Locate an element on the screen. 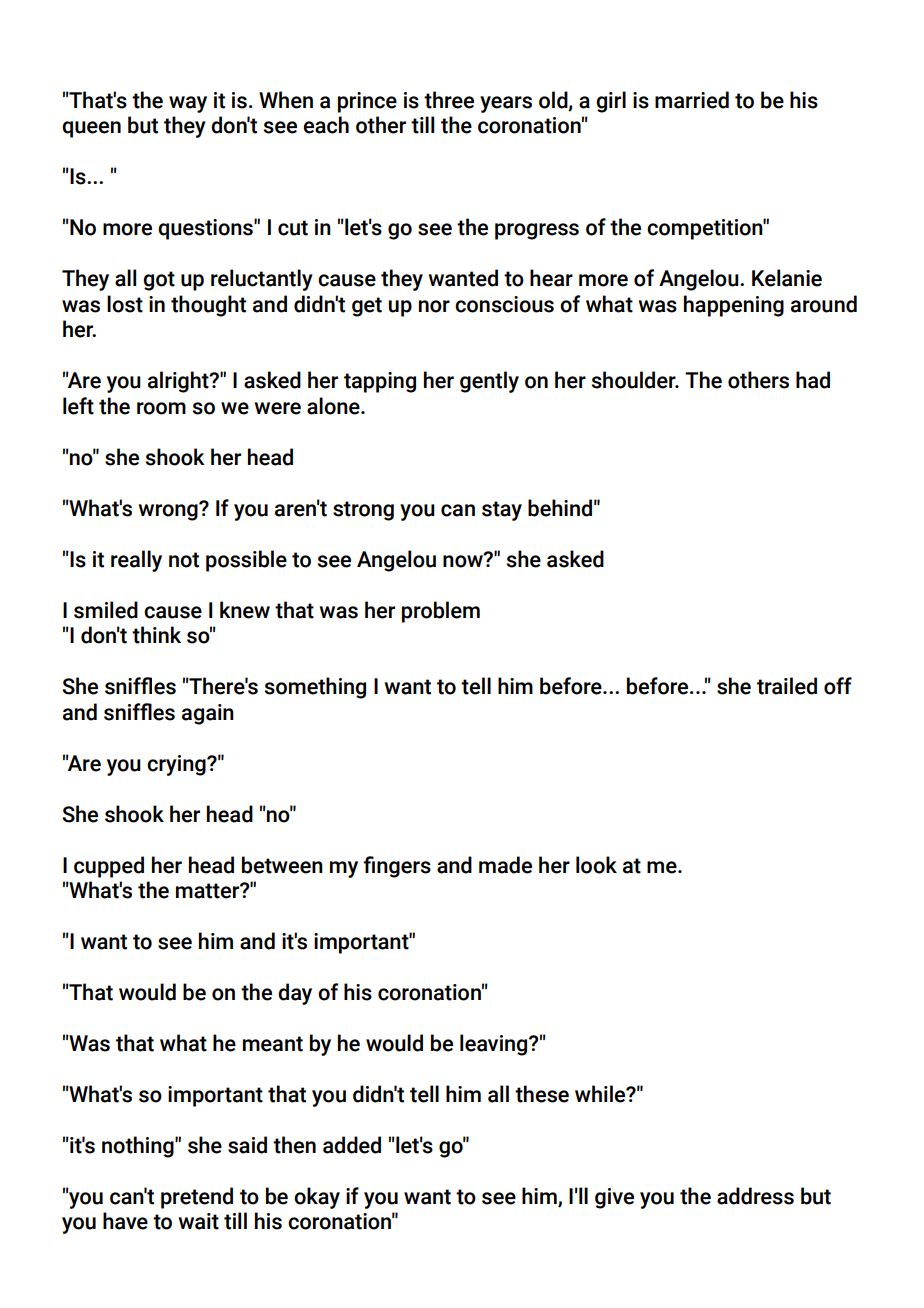 The image size is (924, 1308). problem is located at coordinates (441, 612).
